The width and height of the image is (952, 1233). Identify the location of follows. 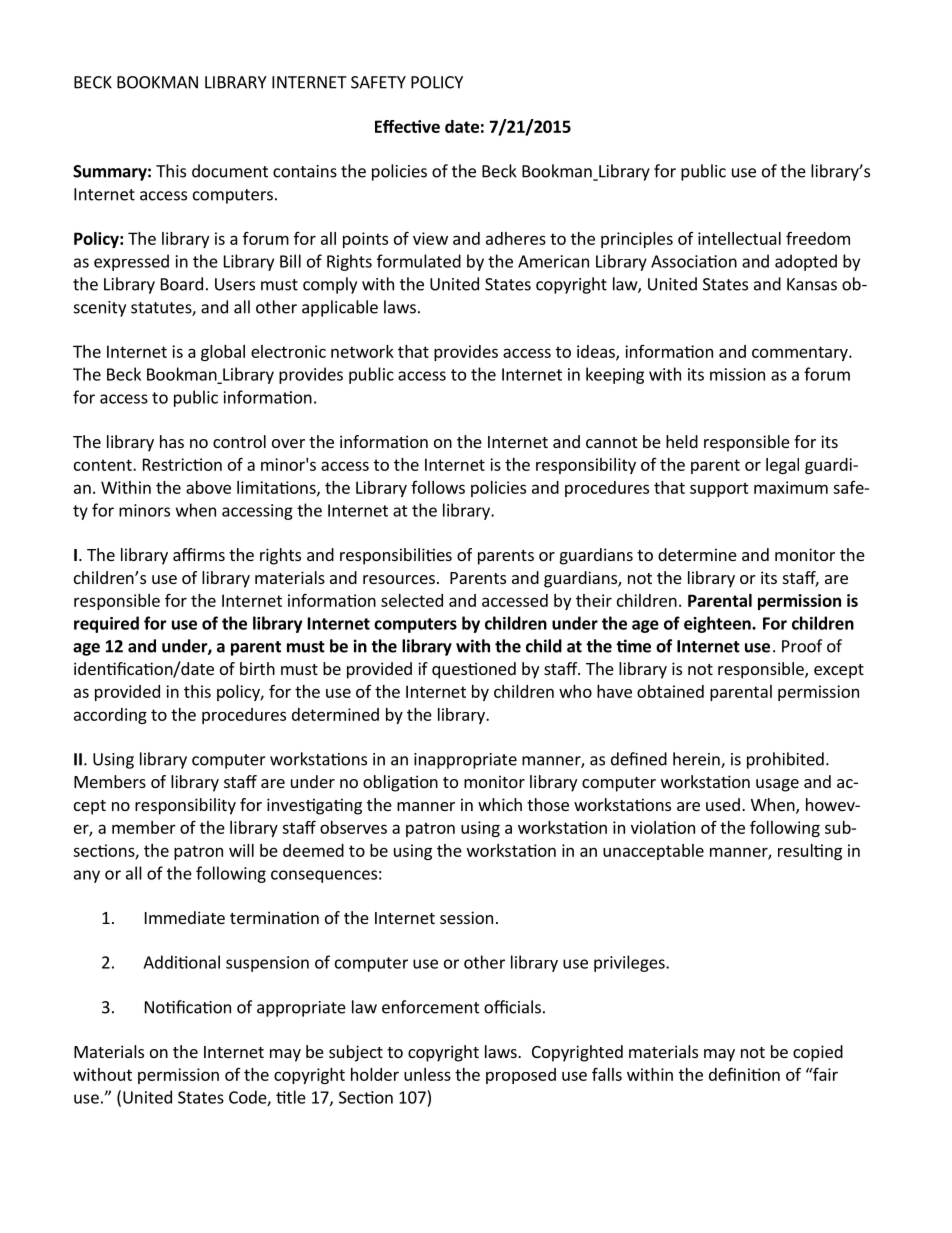
(438, 487).
